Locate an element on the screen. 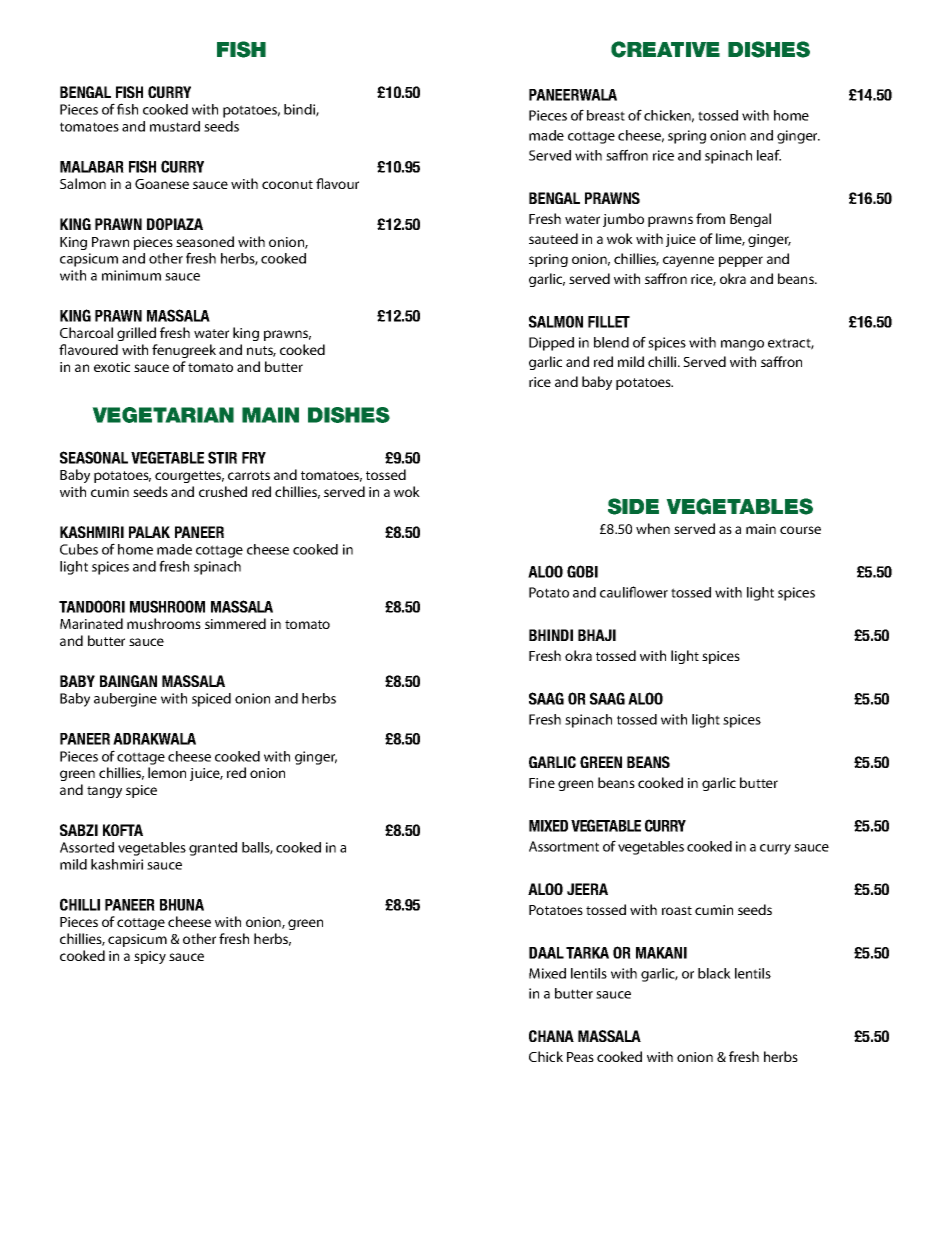 The image size is (952, 1252). spicy is located at coordinates (150, 957).
